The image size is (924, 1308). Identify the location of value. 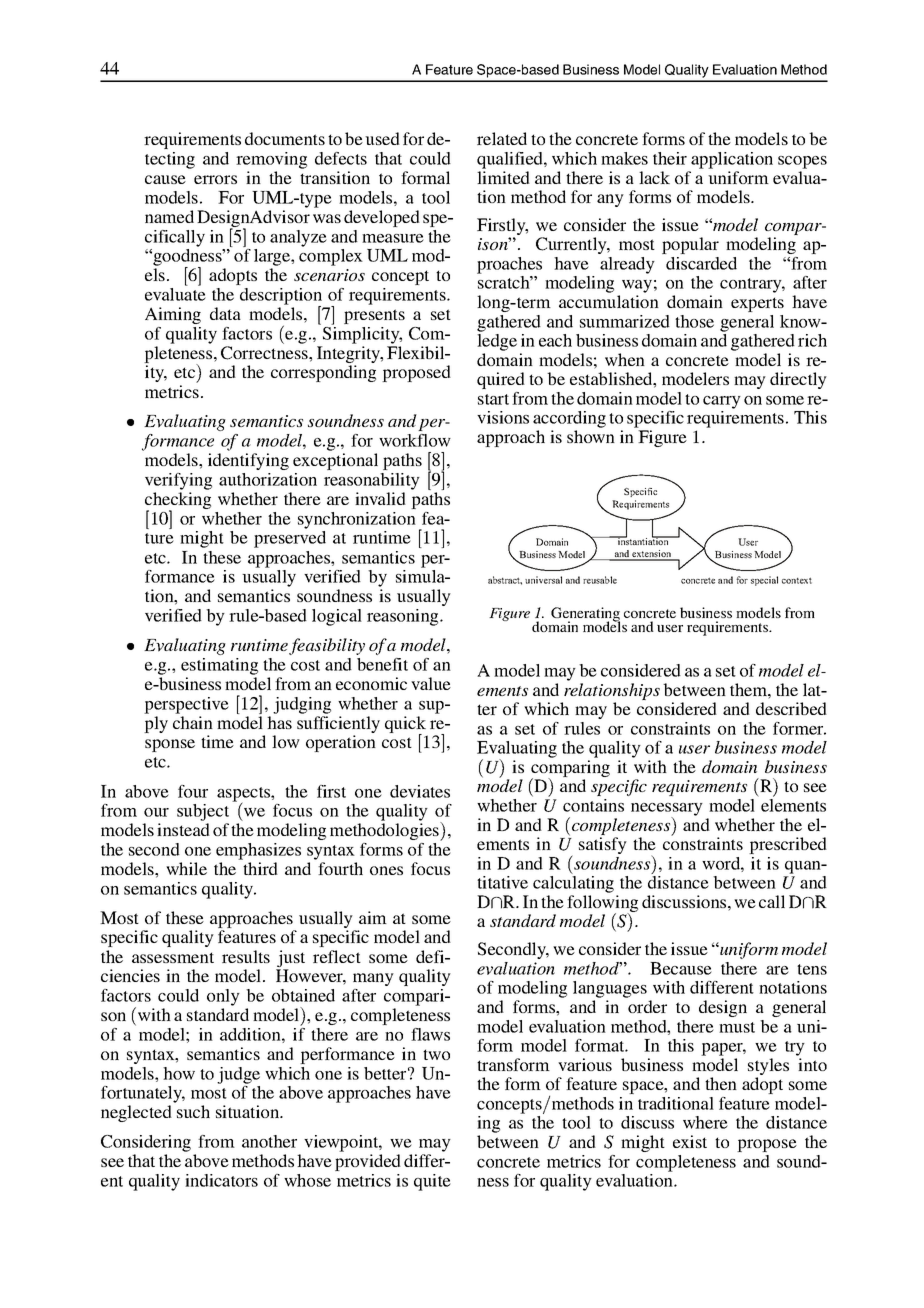
(431, 683).
